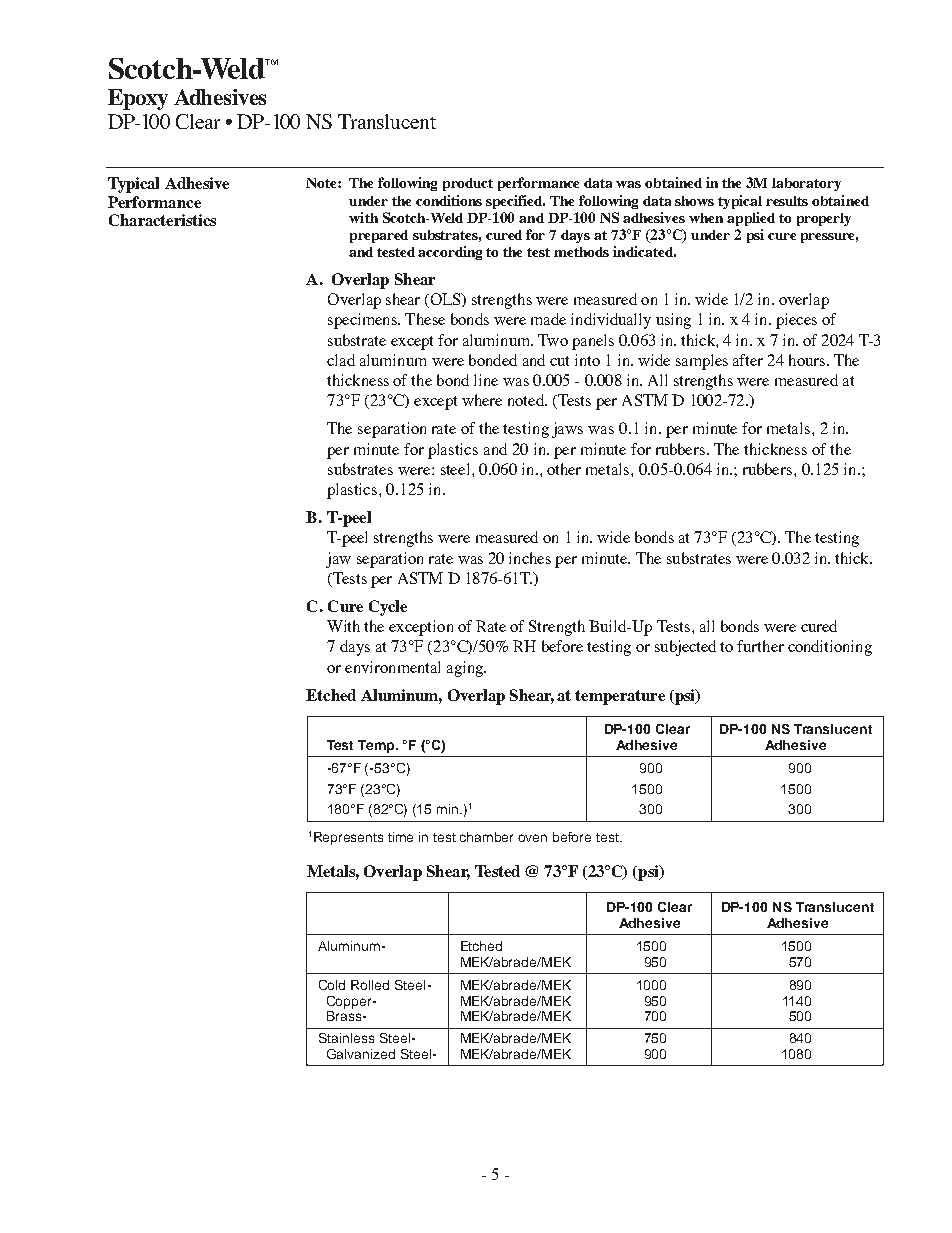  I want to click on time, so click(400, 837).
